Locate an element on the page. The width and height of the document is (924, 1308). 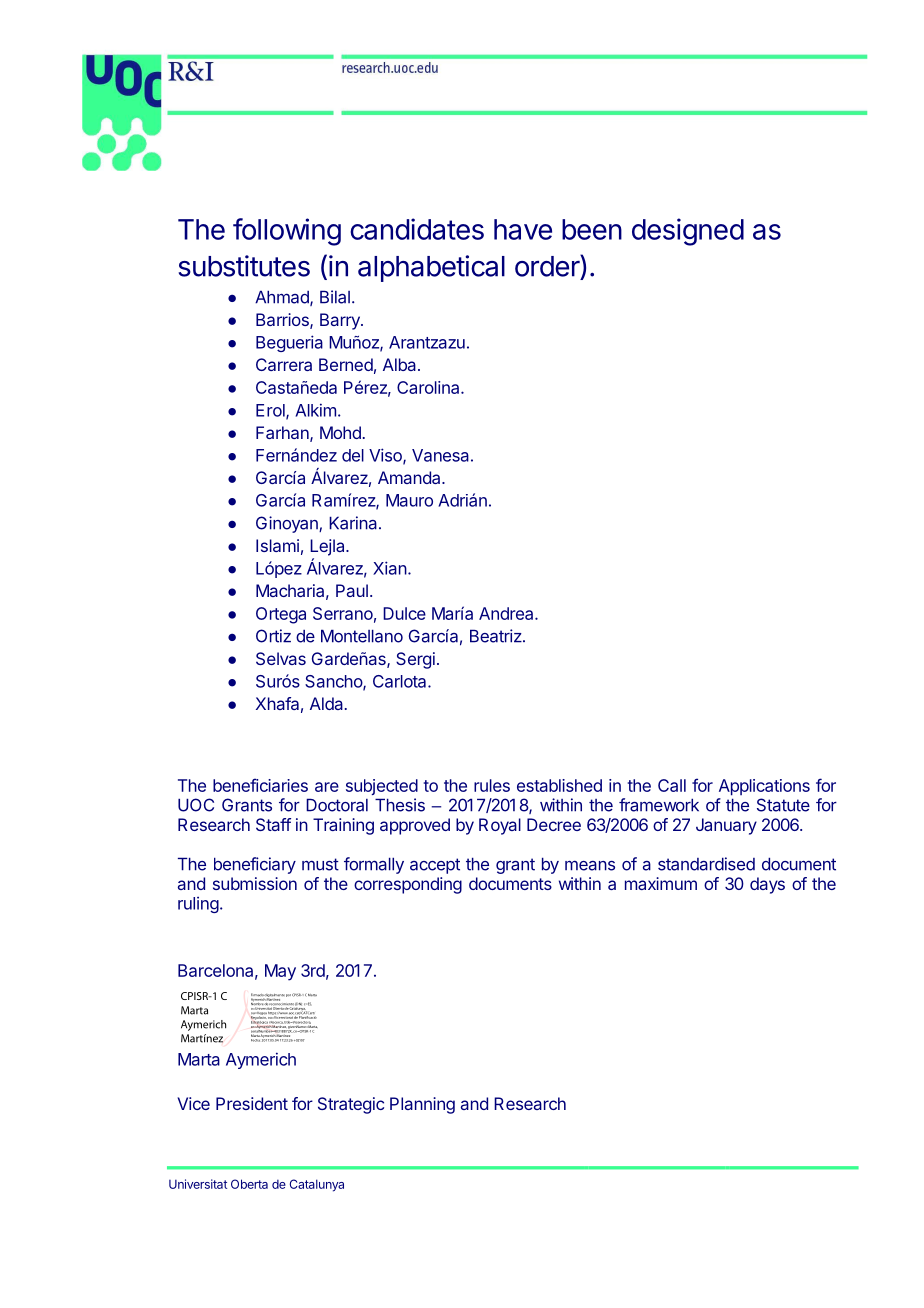
Alda is located at coordinates (326, 703).
